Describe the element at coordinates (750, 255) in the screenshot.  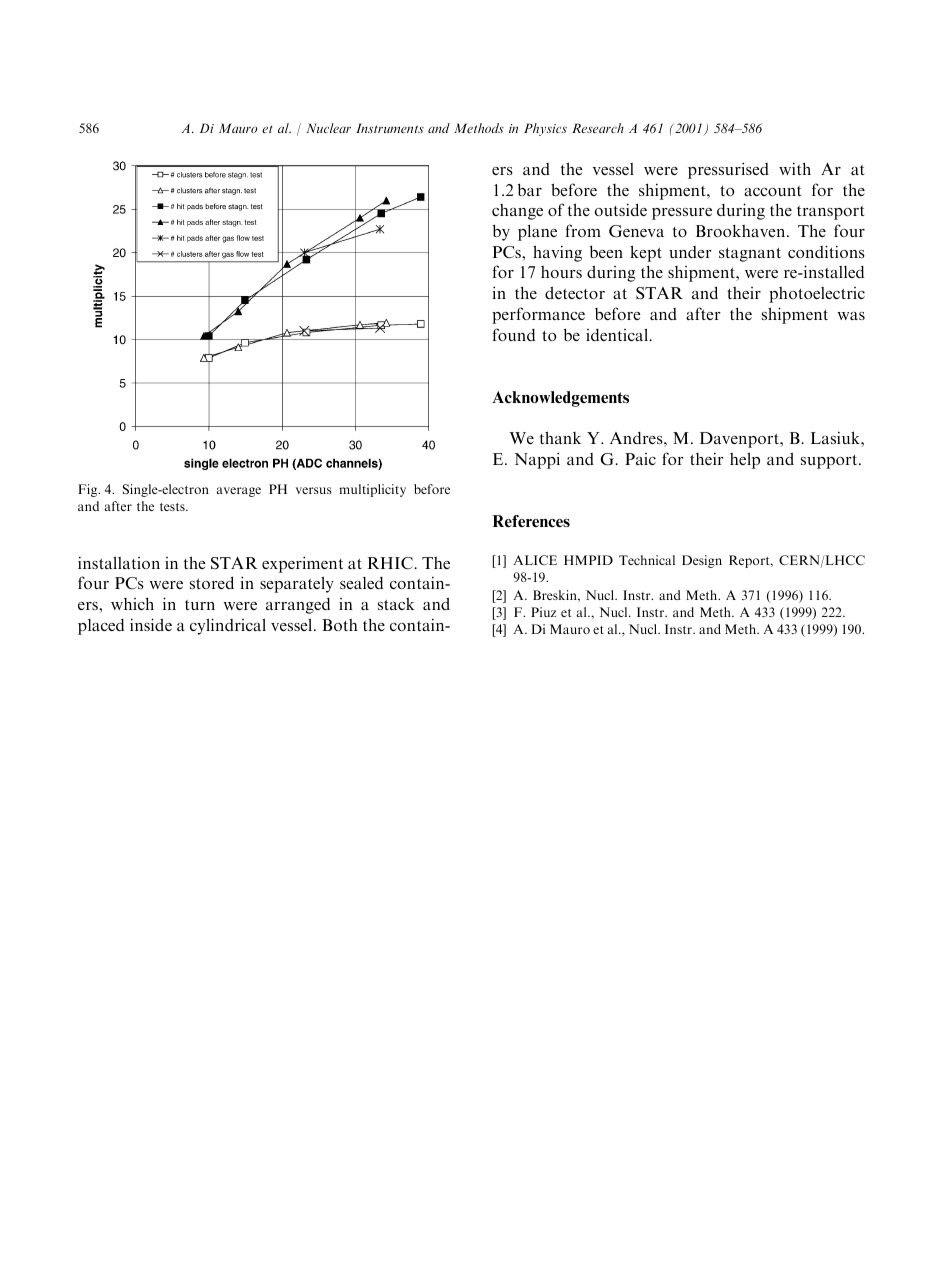
I see `stagnant` at that location.
